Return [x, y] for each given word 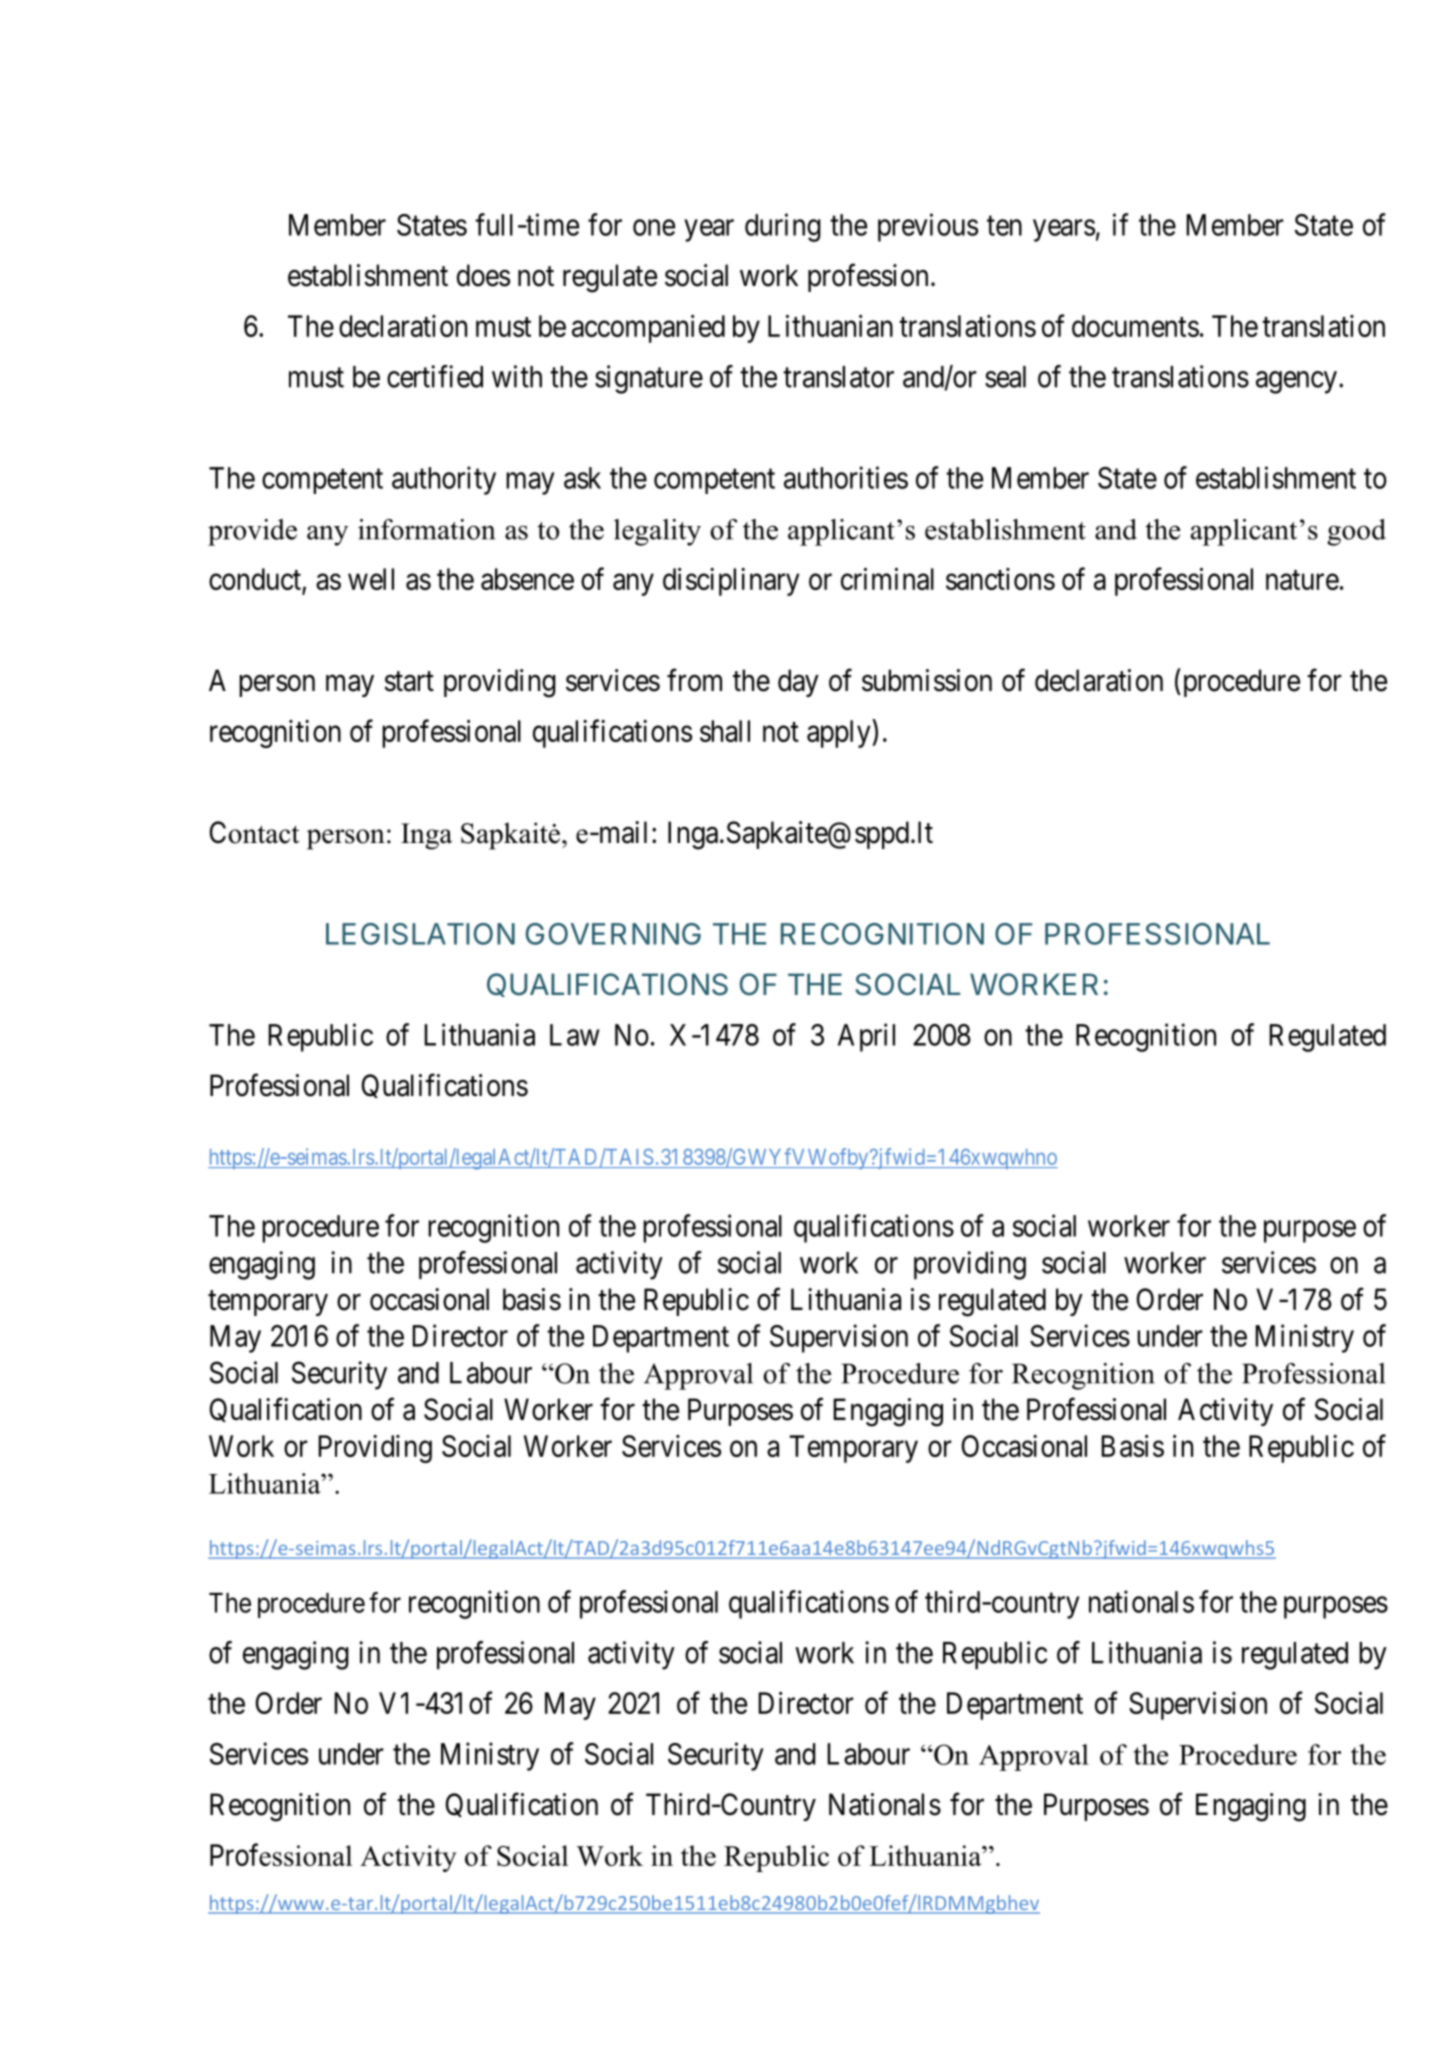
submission [927, 680]
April [866, 1037]
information [426, 529]
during [783, 227]
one [654, 227]
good [1356, 532]
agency [1296, 382]
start [409, 681]
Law [574, 1035]
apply [840, 733]
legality [657, 532]
